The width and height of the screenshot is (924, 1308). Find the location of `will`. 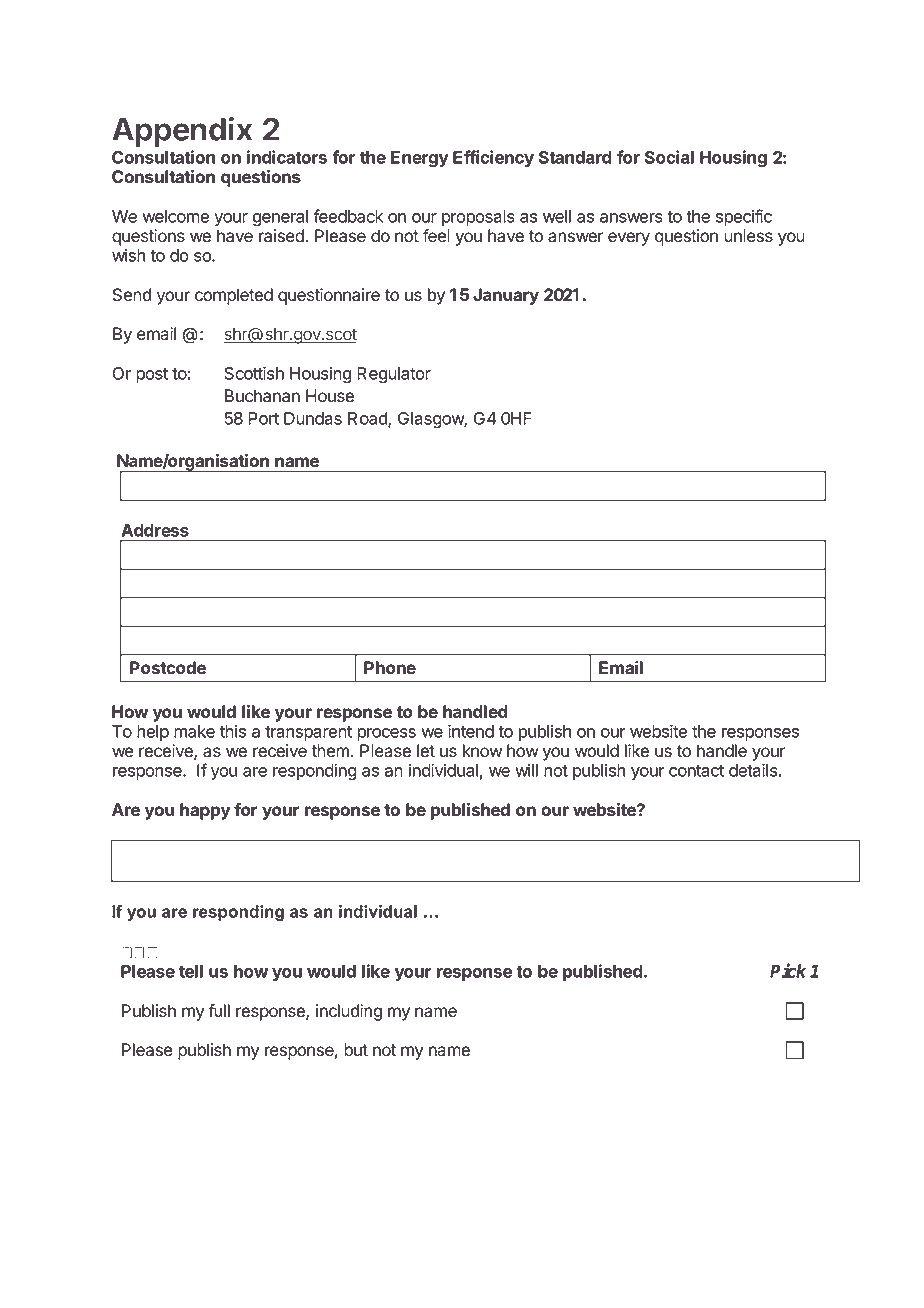

will is located at coordinates (526, 770).
